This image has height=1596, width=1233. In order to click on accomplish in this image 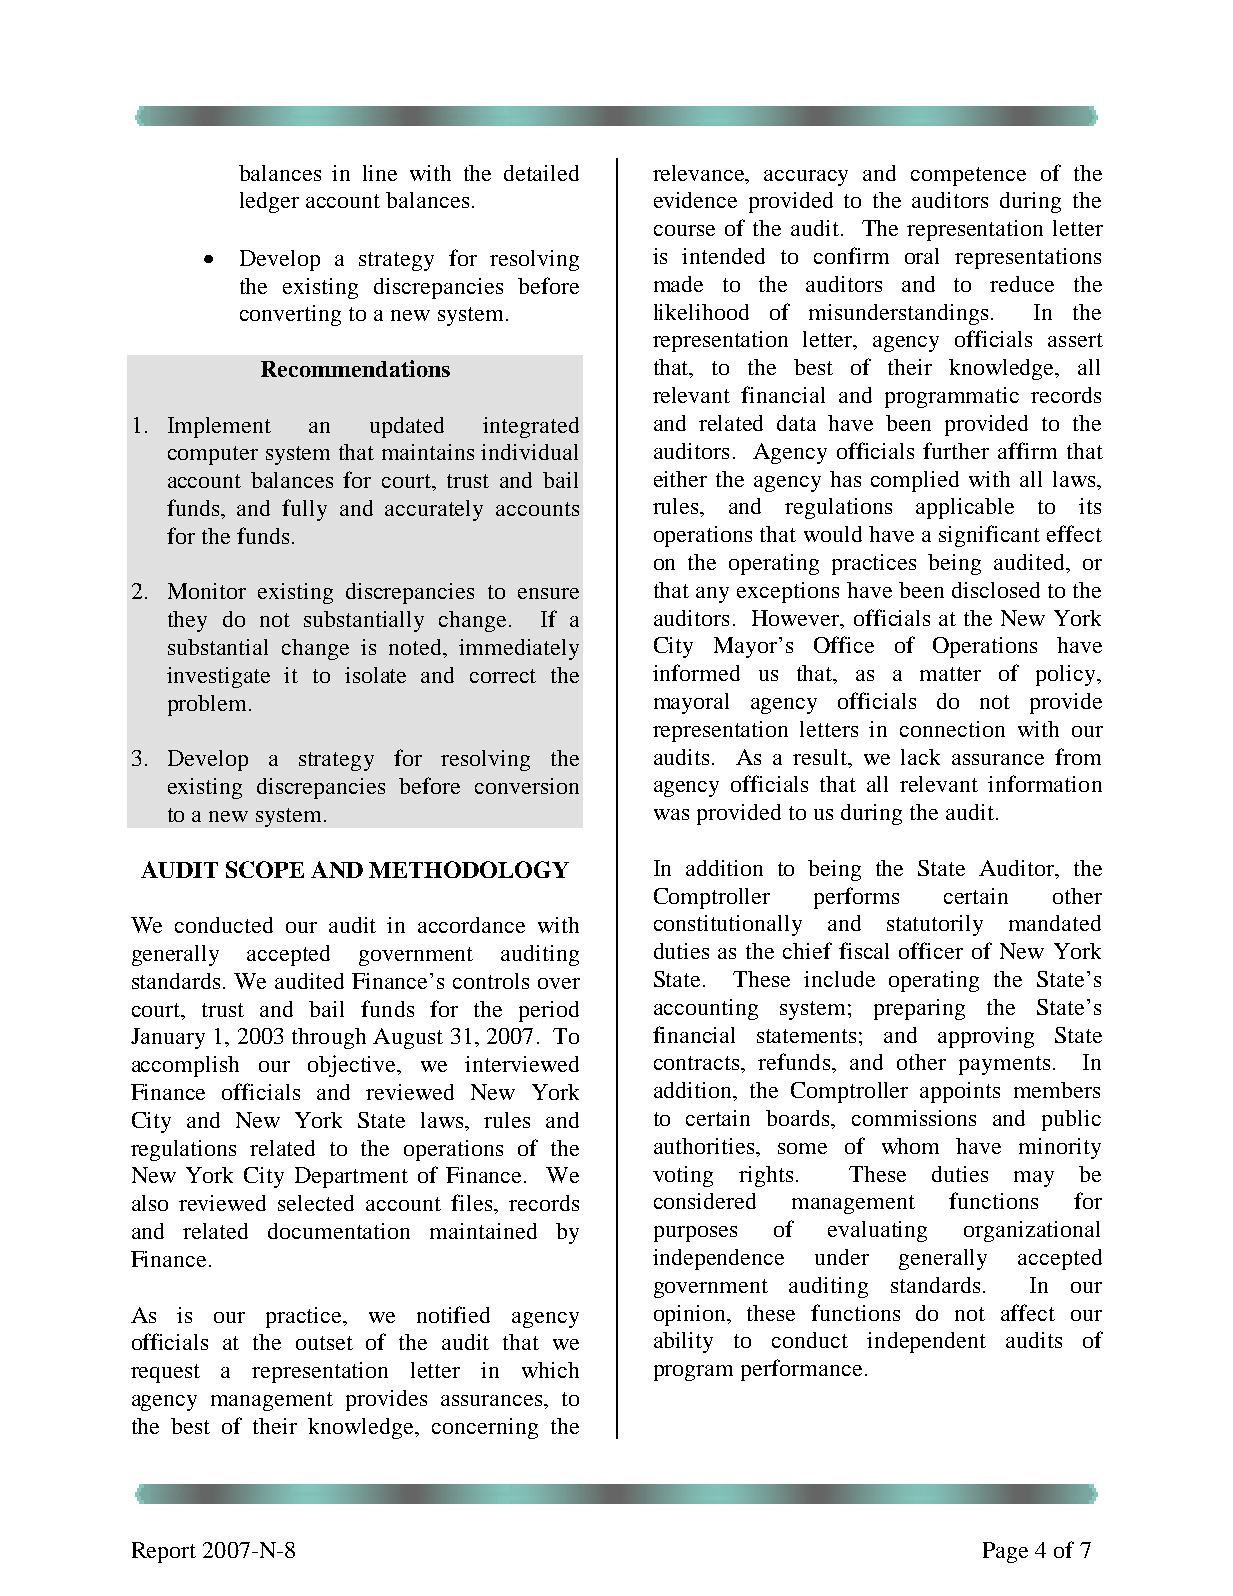, I will do `click(185, 1066)`.
